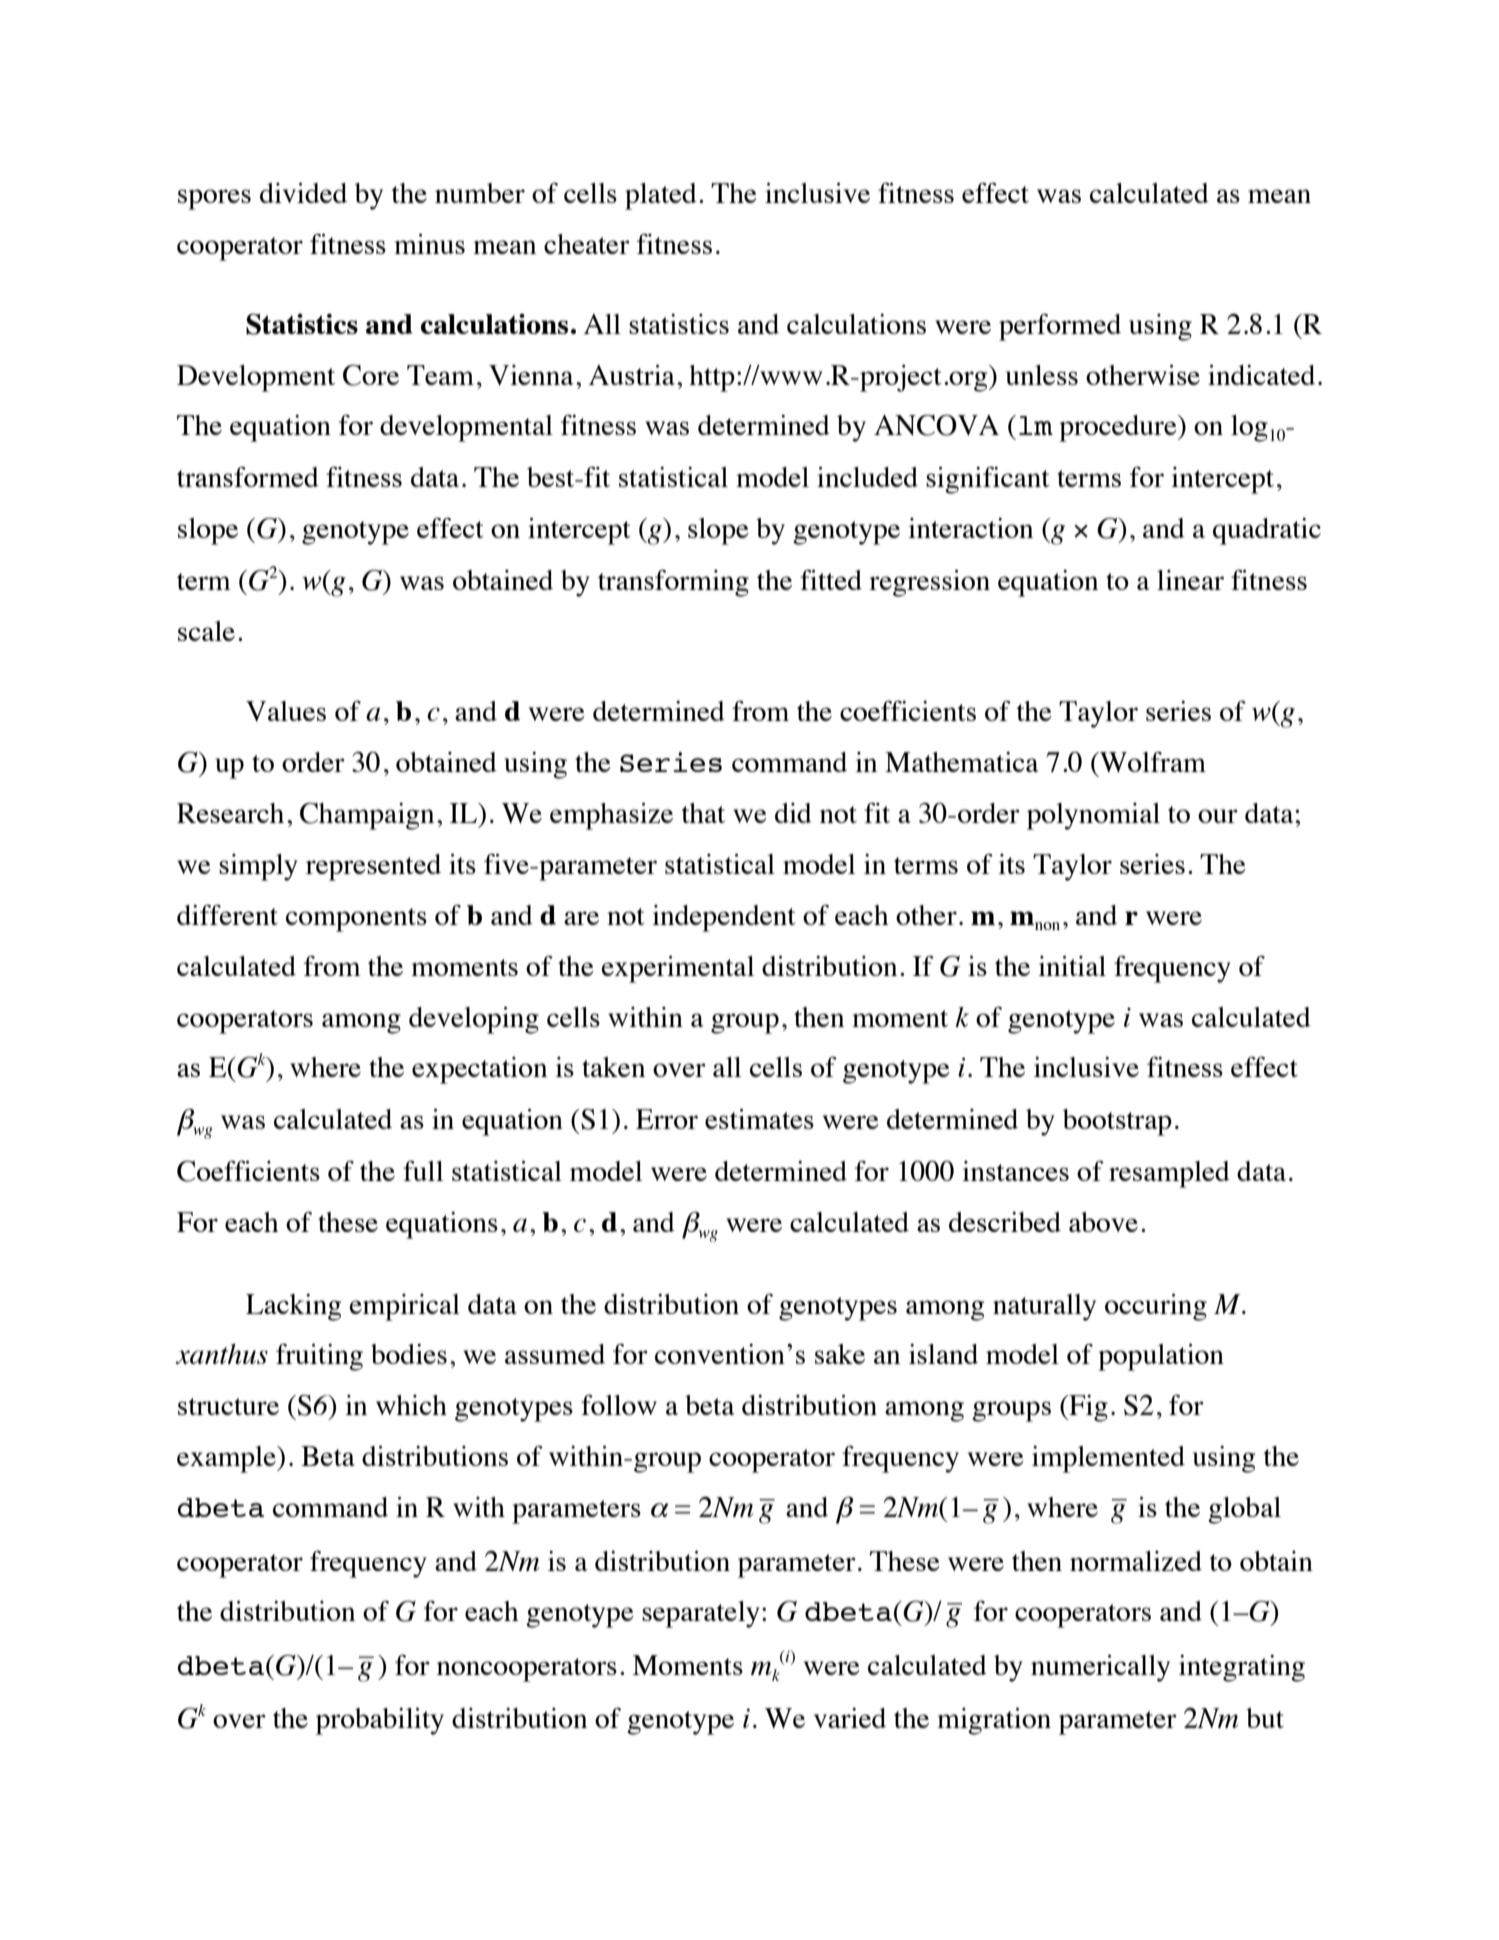  Describe the element at coordinates (286, 711) in the screenshot. I see `Values` at that location.
